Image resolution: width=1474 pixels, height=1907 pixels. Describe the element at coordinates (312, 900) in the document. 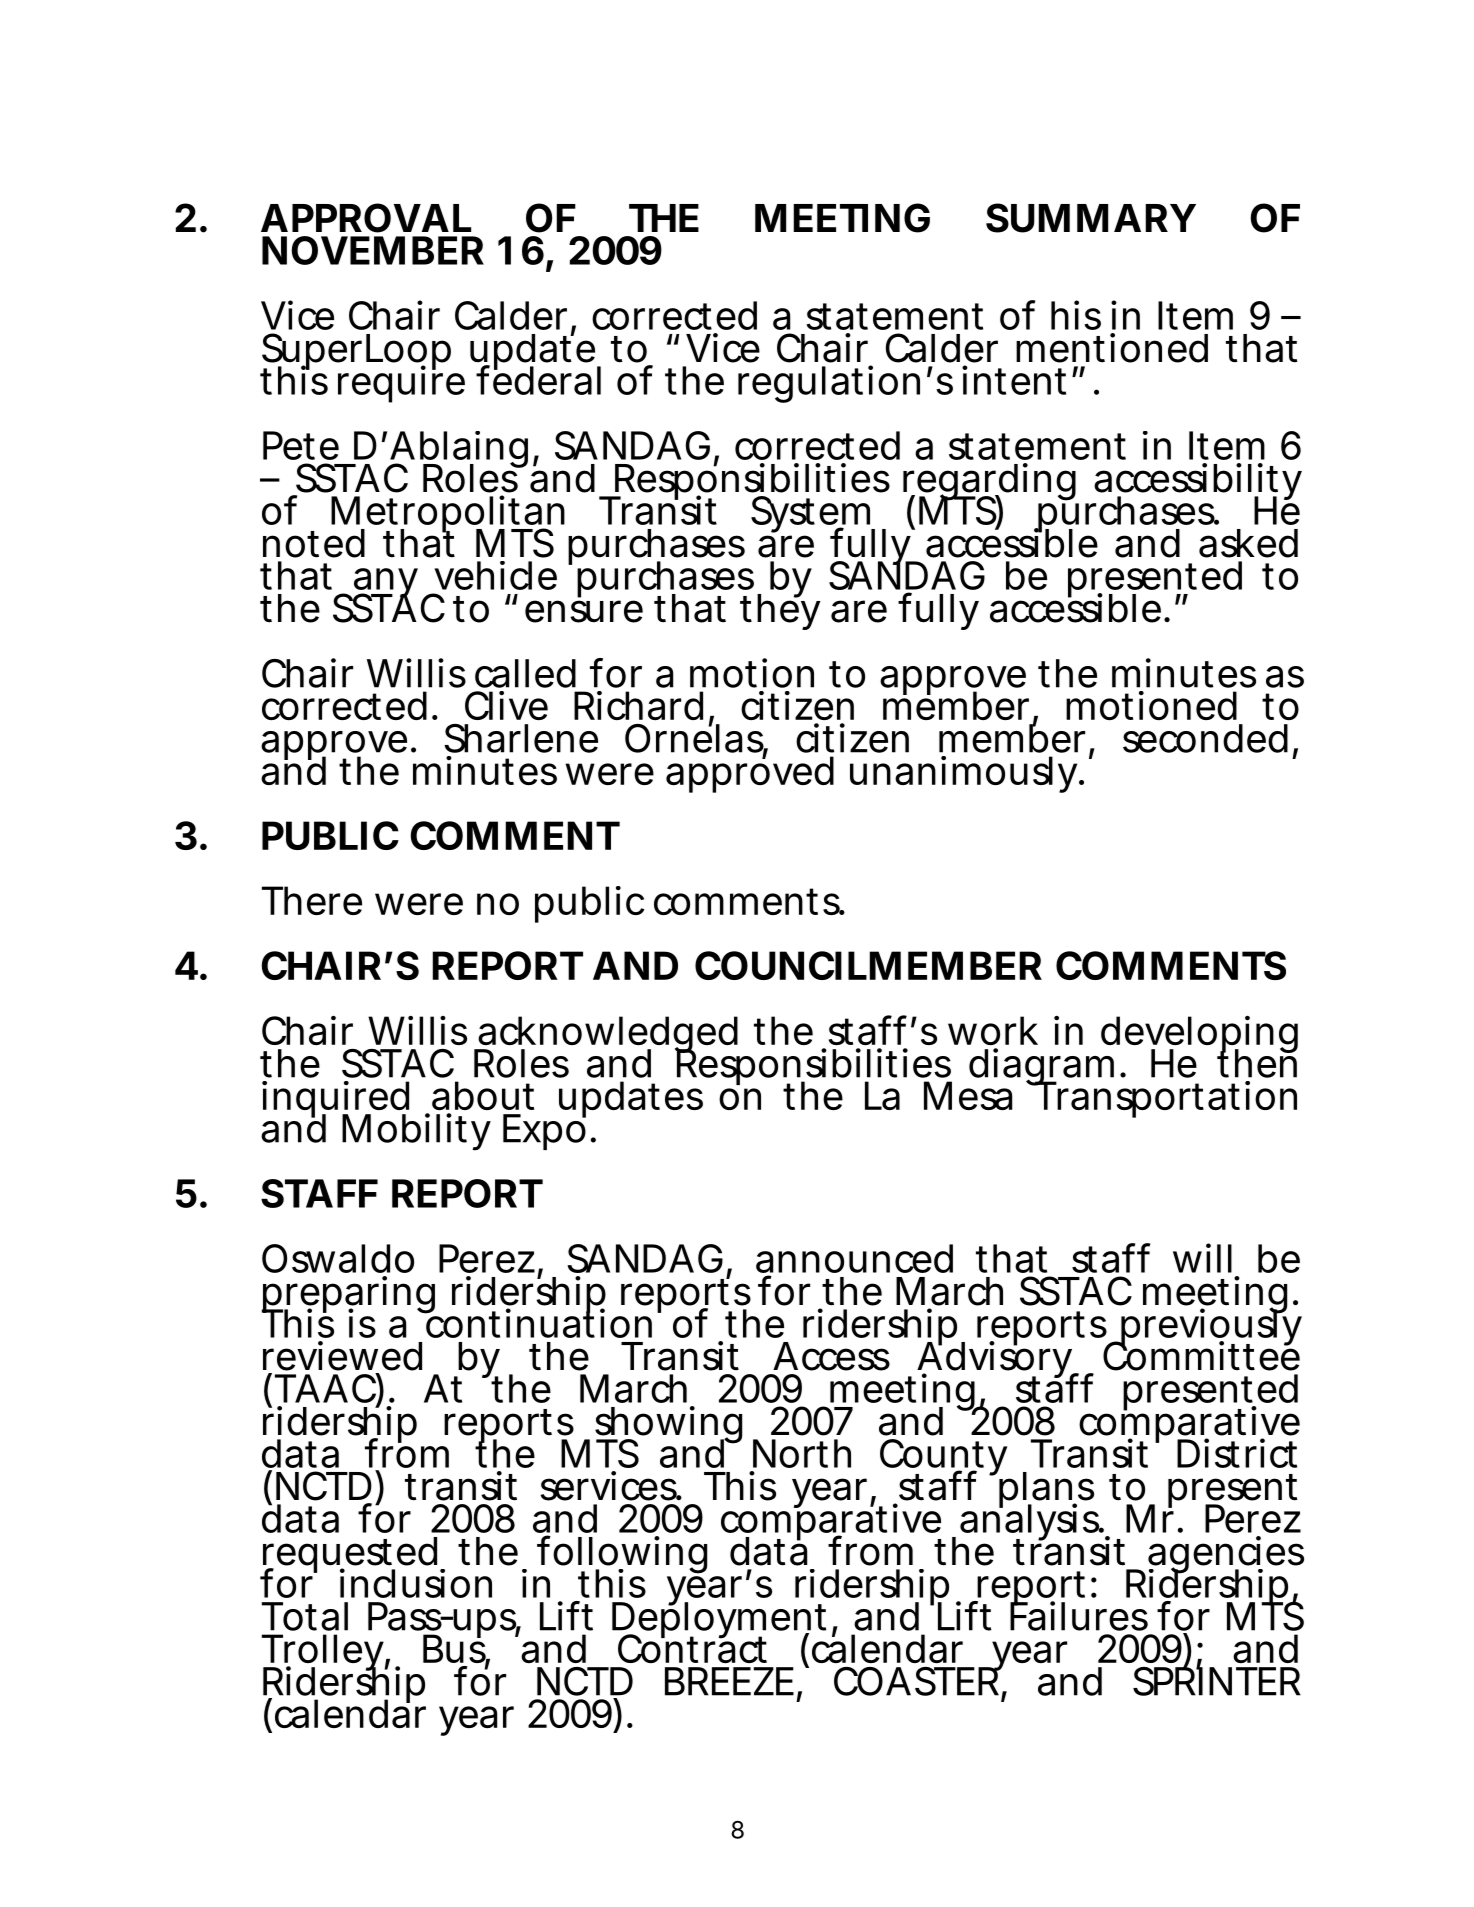

I see `There` at that location.
